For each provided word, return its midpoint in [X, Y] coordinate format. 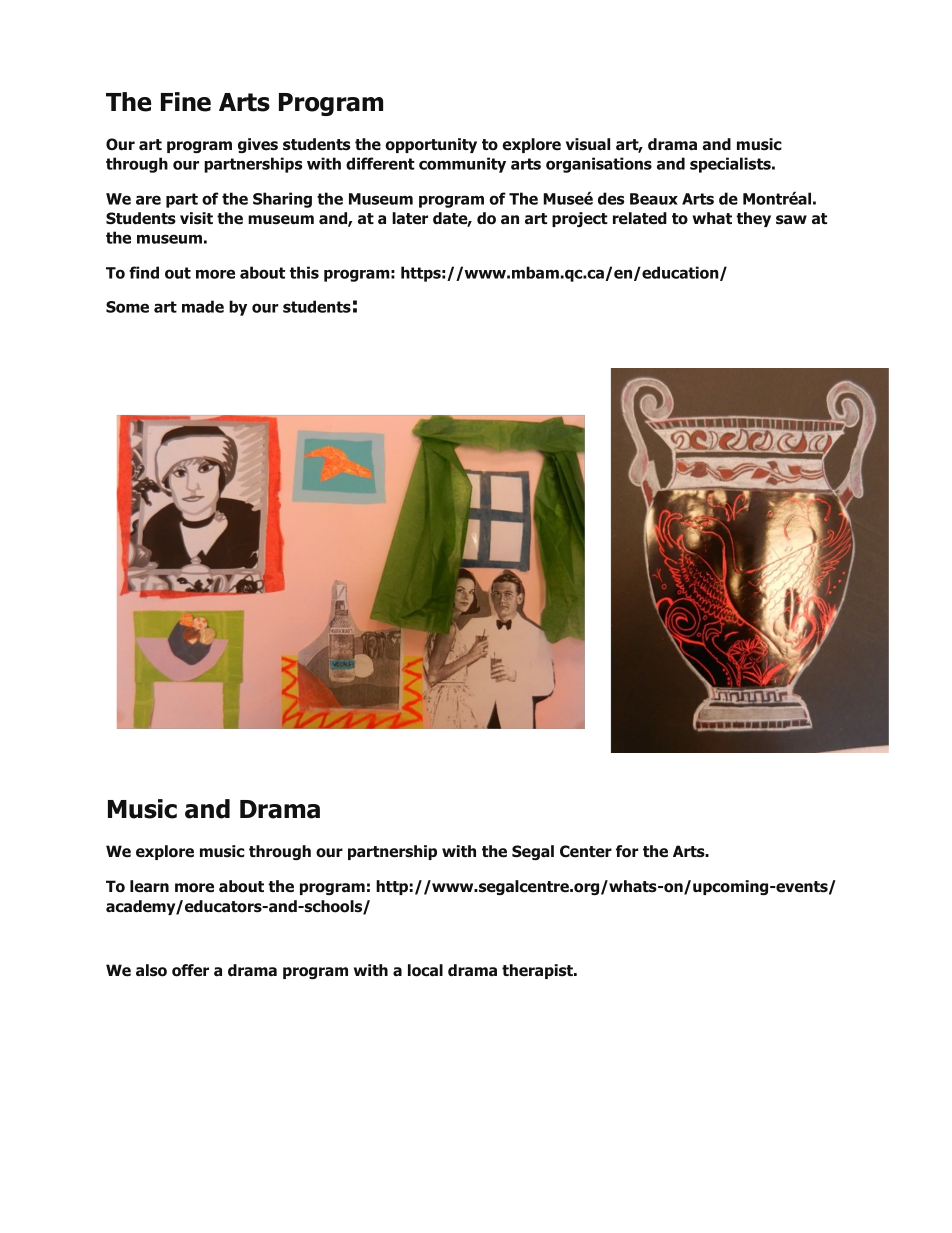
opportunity [431, 145]
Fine [186, 102]
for [627, 851]
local [425, 970]
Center [586, 851]
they [753, 219]
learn [149, 886]
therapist [538, 971]
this [304, 272]
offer [190, 970]
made [203, 306]
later [410, 218]
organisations [599, 165]
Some [127, 307]
